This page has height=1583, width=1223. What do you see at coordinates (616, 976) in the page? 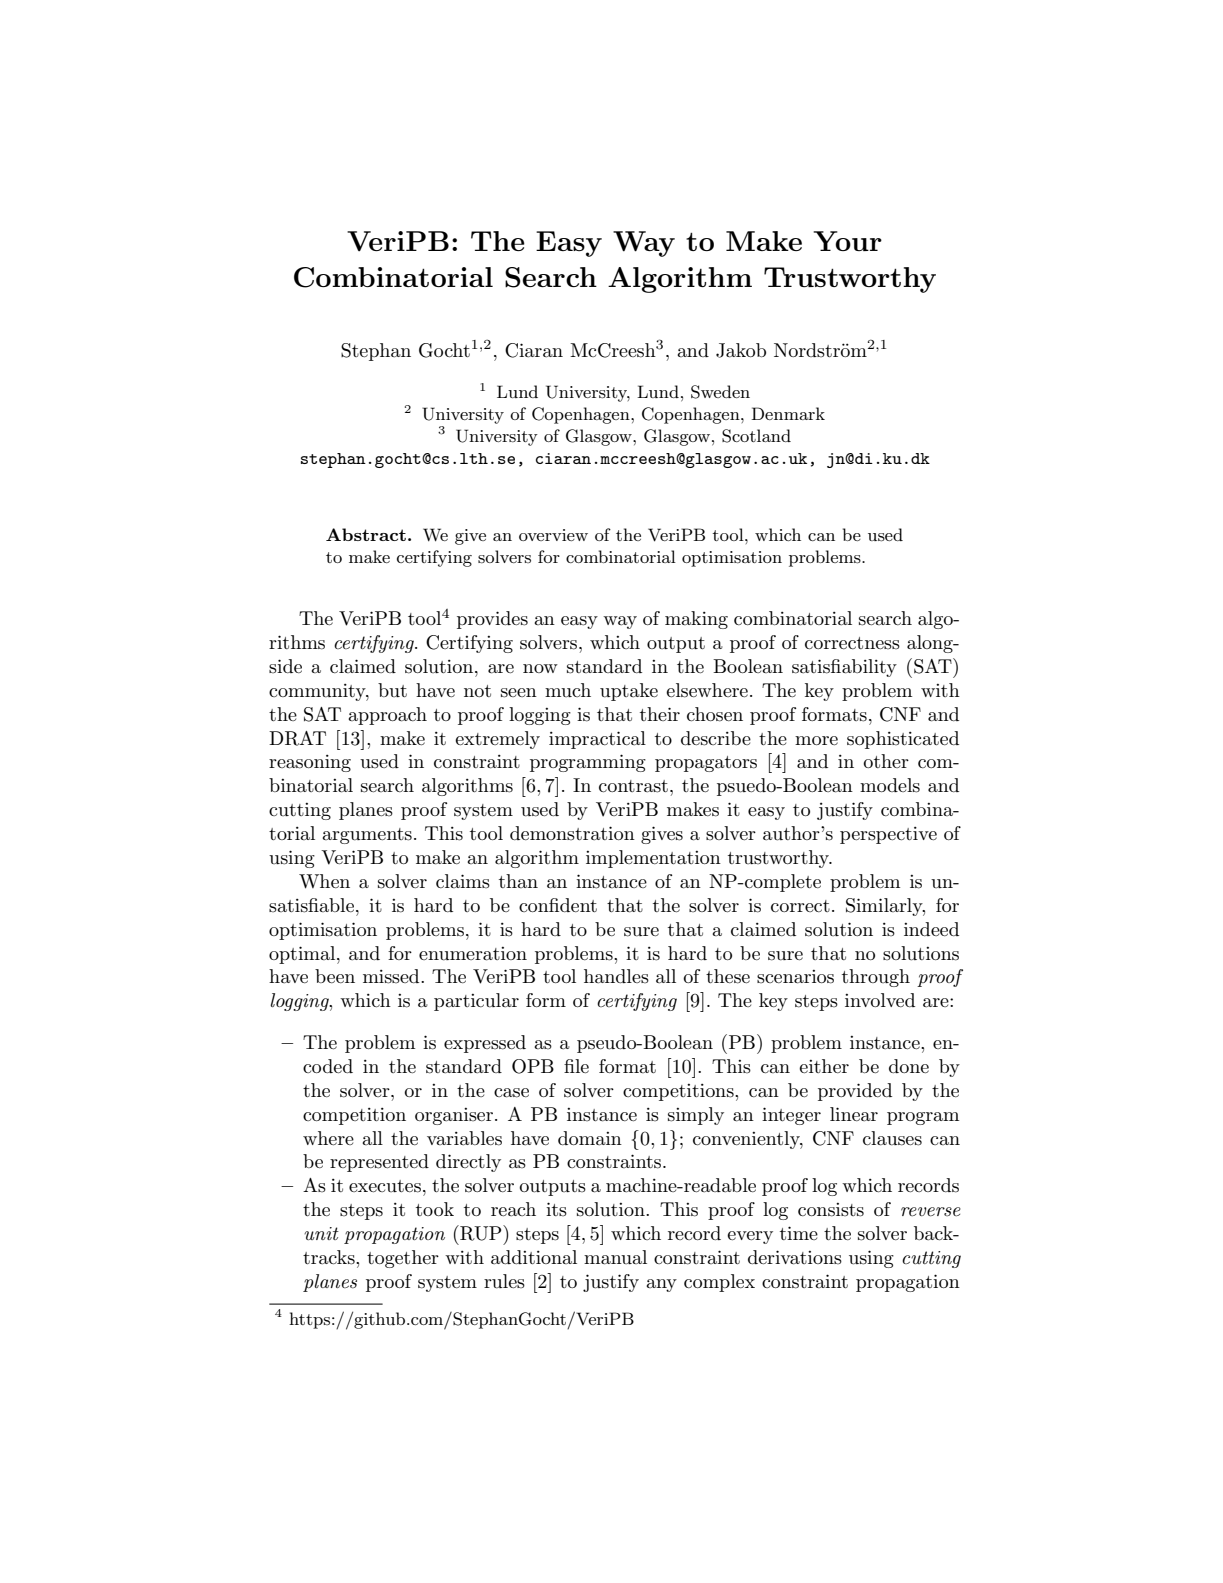
I see `handles` at bounding box center [616, 976].
